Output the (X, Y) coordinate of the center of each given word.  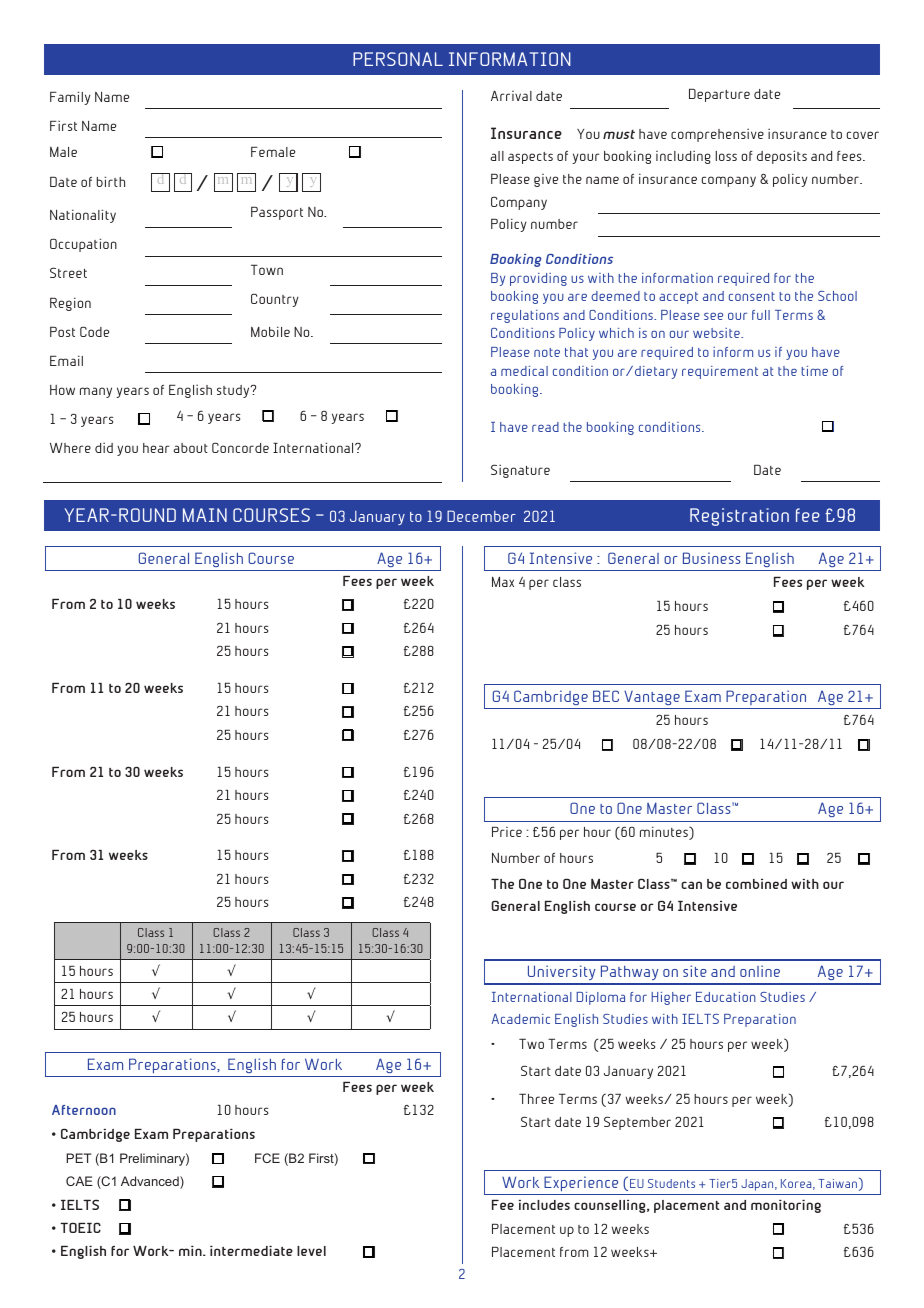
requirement (720, 372)
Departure (719, 95)
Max (503, 582)
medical (524, 371)
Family (70, 98)
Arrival (511, 96)
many (96, 392)
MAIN (205, 515)
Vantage (652, 698)
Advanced (151, 1182)
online (760, 971)
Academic (521, 1019)
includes (544, 1205)
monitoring (786, 1206)
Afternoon (84, 1110)
